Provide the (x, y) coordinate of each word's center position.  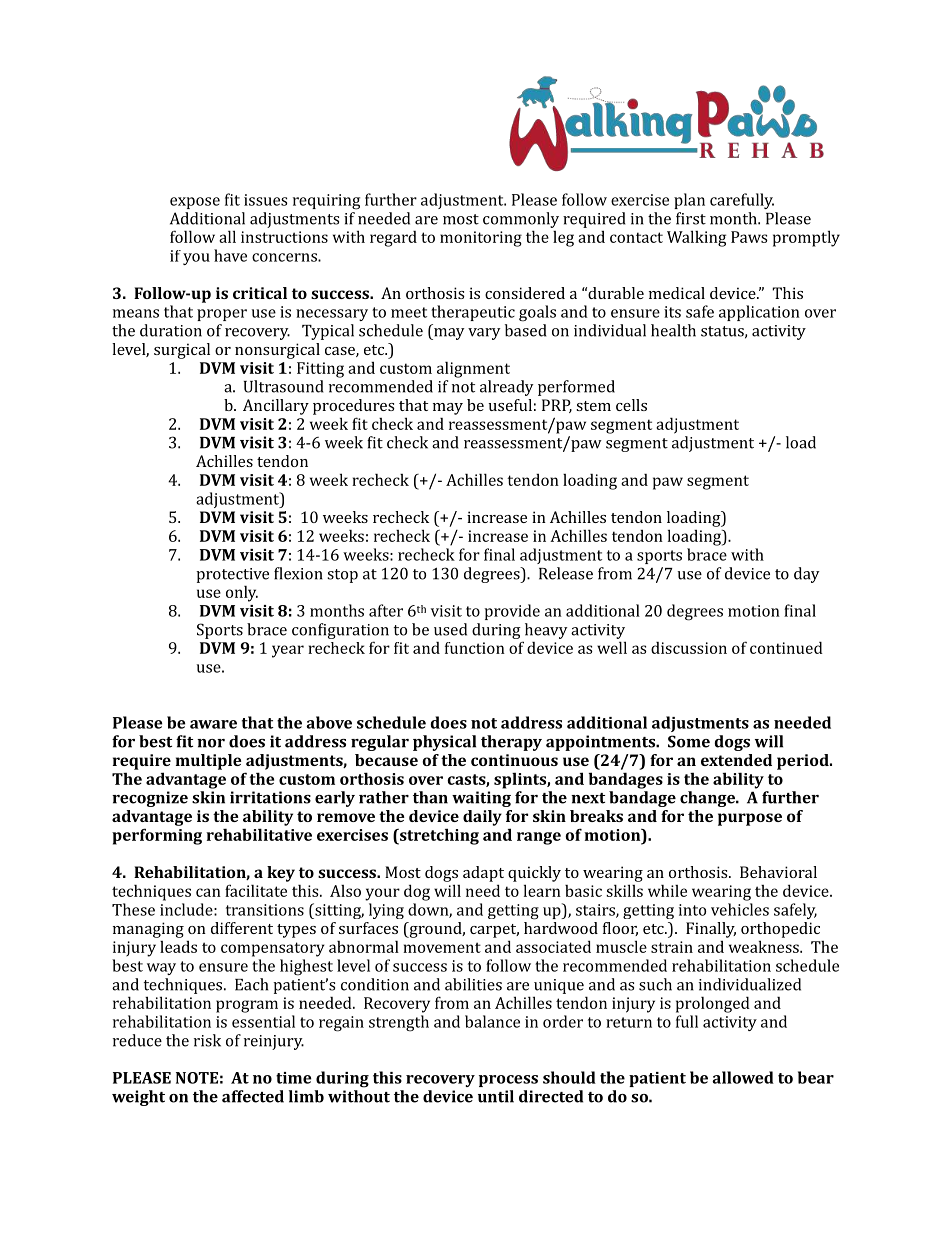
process (508, 1081)
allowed (743, 1077)
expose (195, 203)
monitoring (481, 239)
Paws (749, 237)
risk (207, 1040)
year (288, 651)
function (475, 648)
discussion (689, 648)
